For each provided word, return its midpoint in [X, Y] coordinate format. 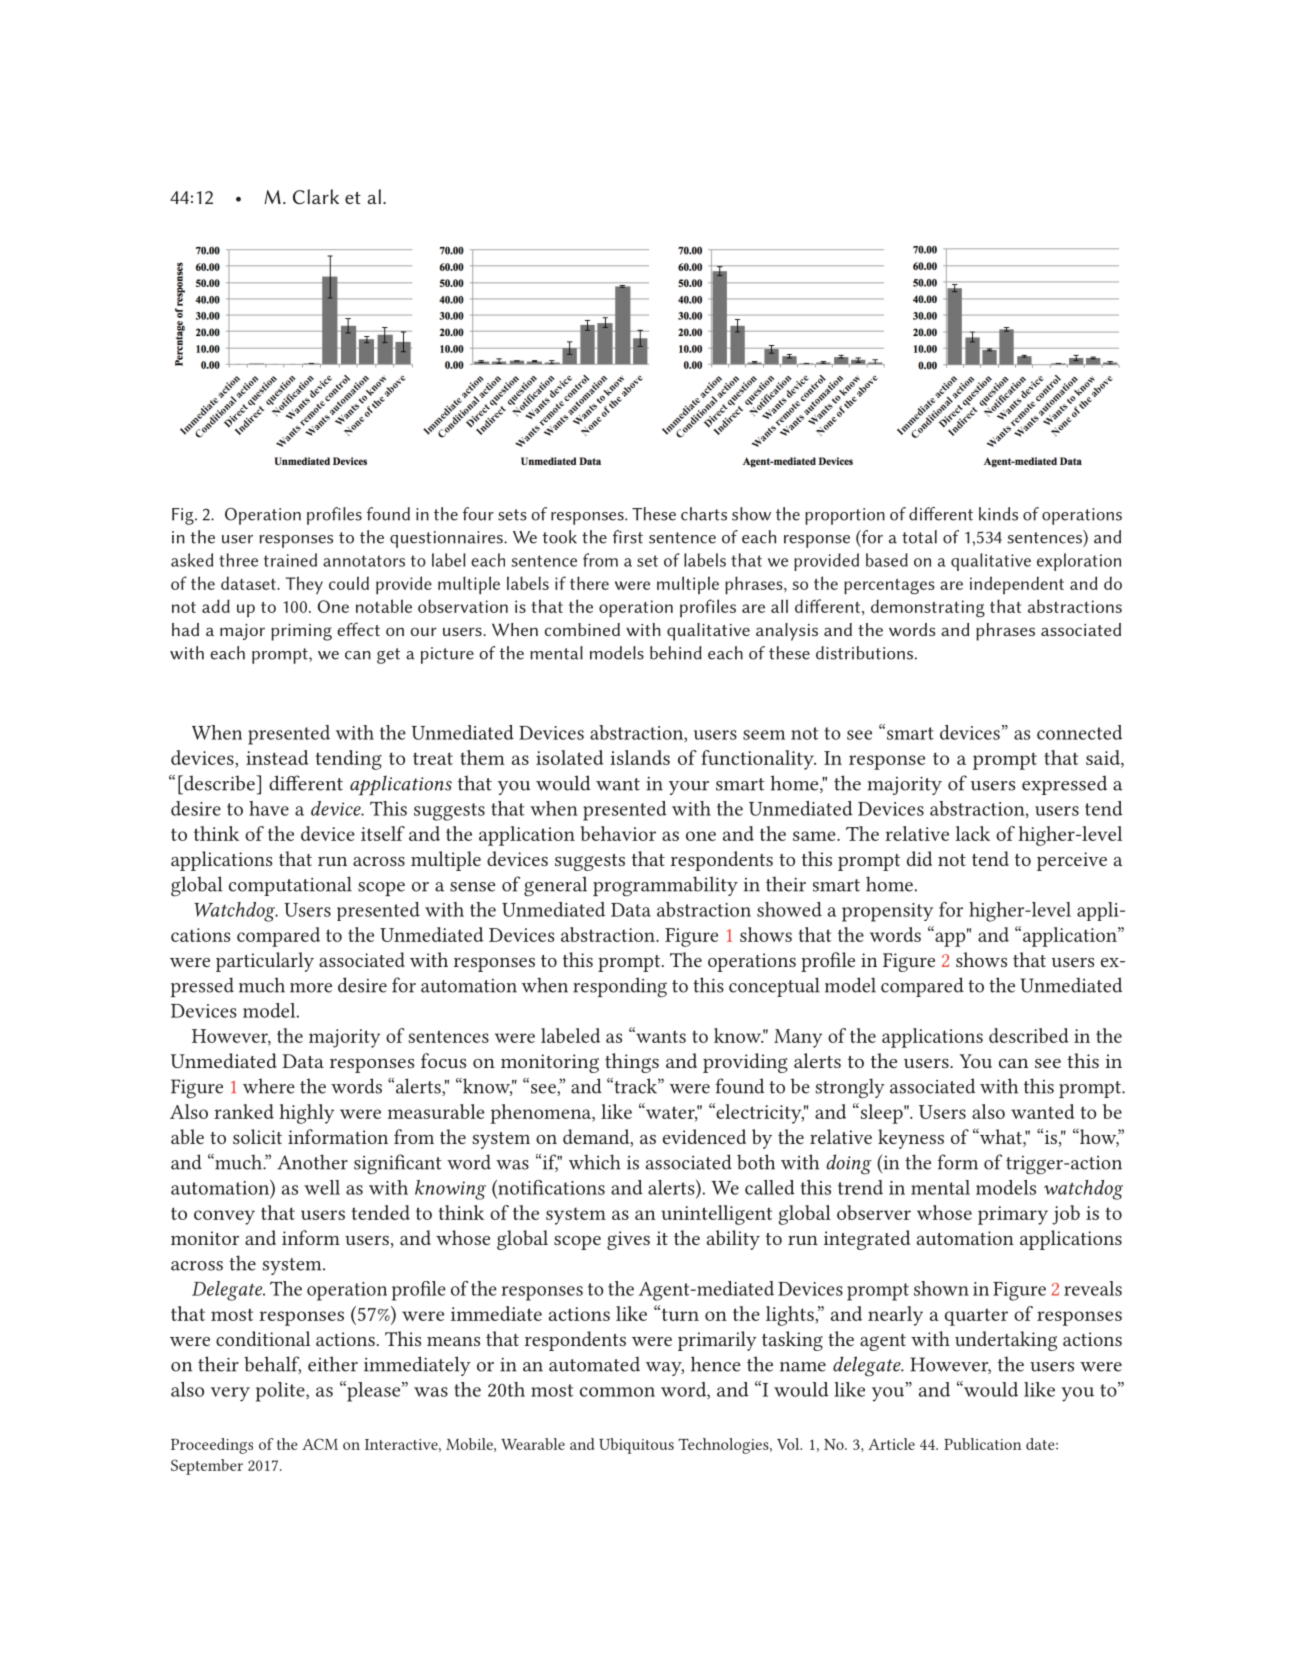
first [628, 537]
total [919, 537]
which [595, 1162]
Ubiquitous [636, 1446]
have [269, 808]
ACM [320, 1444]
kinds [998, 514]
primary [1013, 1215]
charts [704, 514]
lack [973, 833]
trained [290, 560]
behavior [618, 833]
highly [306, 1114]
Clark [316, 196]
